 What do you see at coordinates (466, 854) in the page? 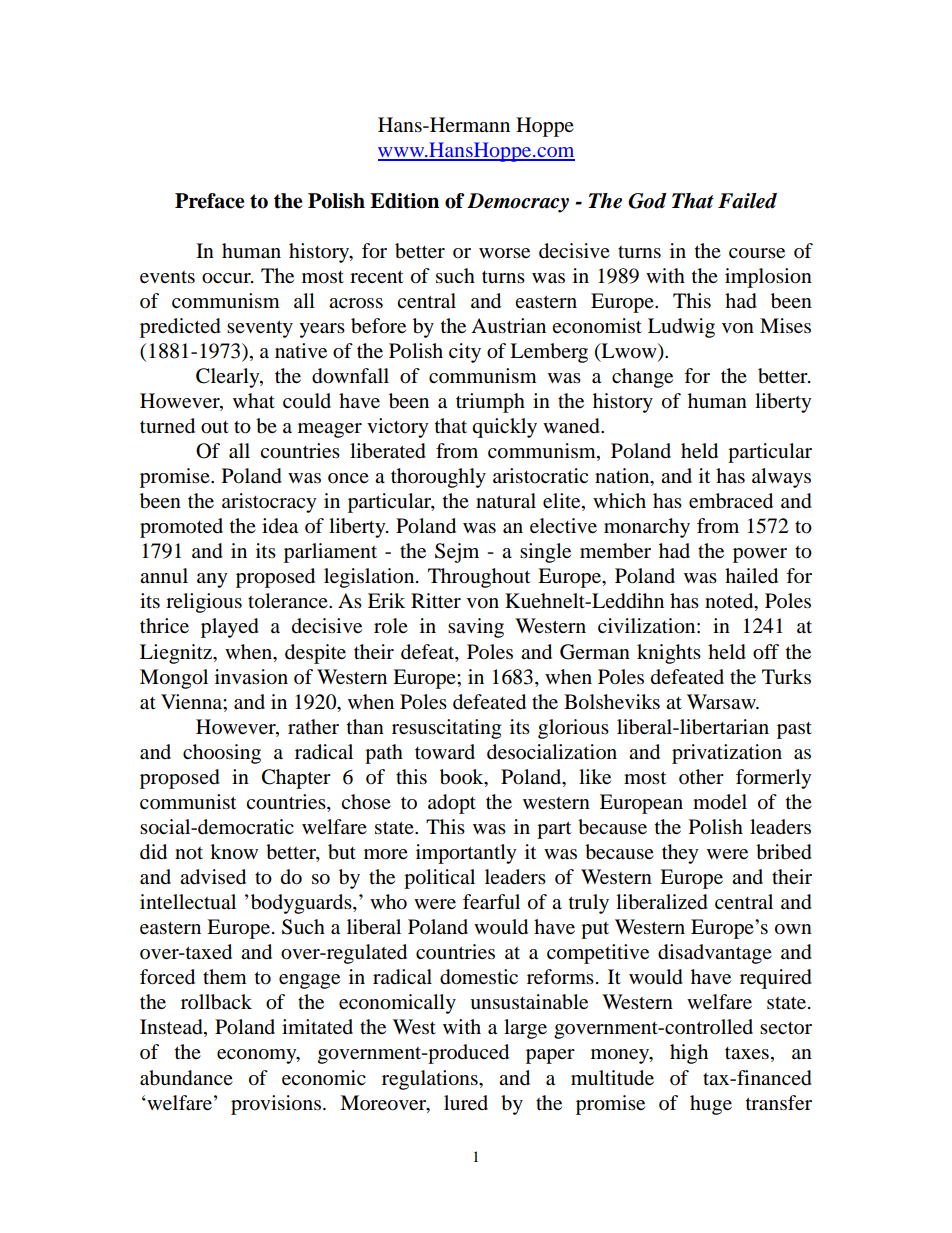
I see `importantly` at bounding box center [466, 854].
